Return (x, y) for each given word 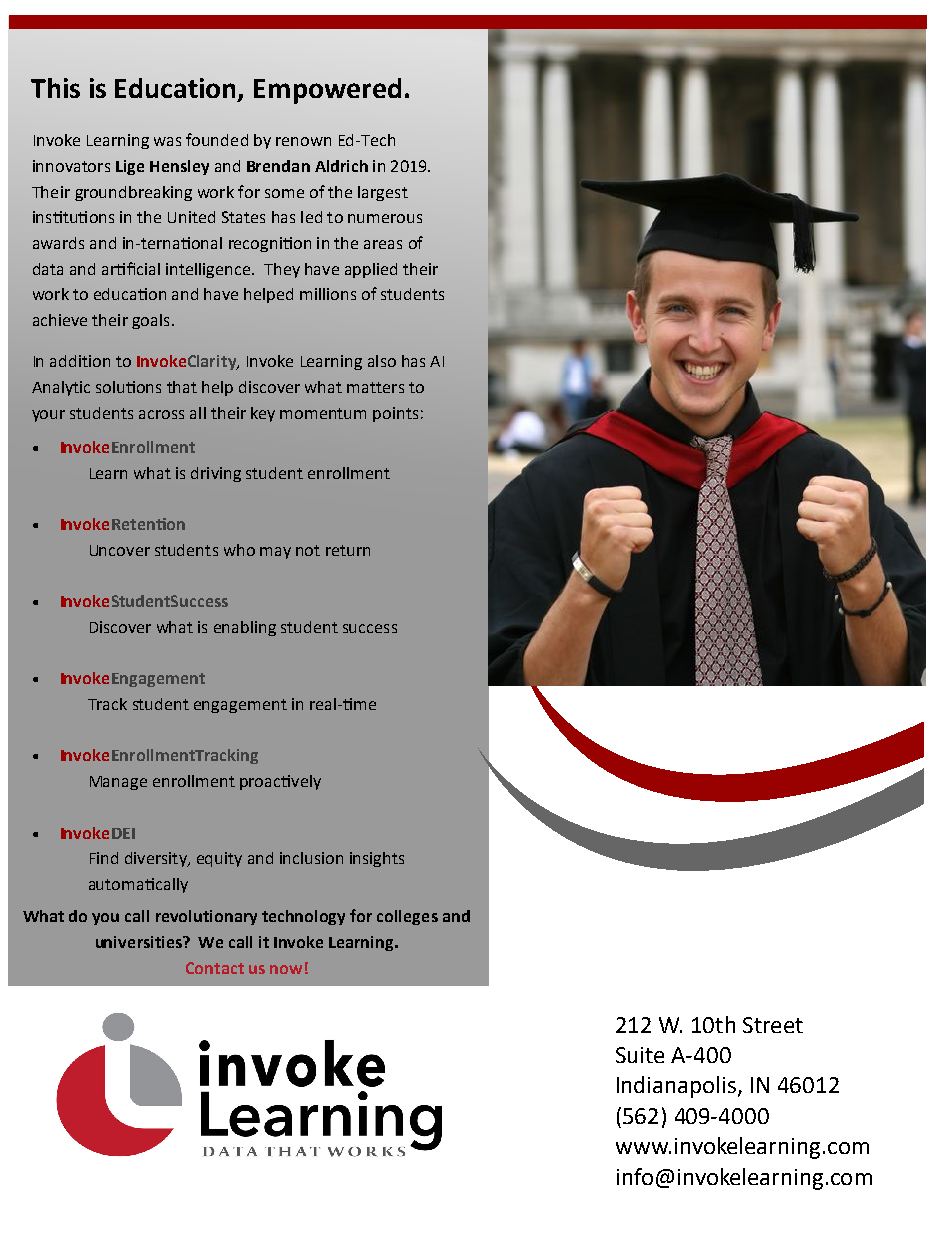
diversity (157, 859)
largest (383, 193)
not (308, 550)
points (395, 414)
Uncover (120, 550)
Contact (215, 968)
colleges (407, 917)
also (382, 361)
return (348, 550)
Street (773, 1025)
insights (377, 859)
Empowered (327, 91)
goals (150, 321)
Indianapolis (678, 1087)
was (167, 141)
